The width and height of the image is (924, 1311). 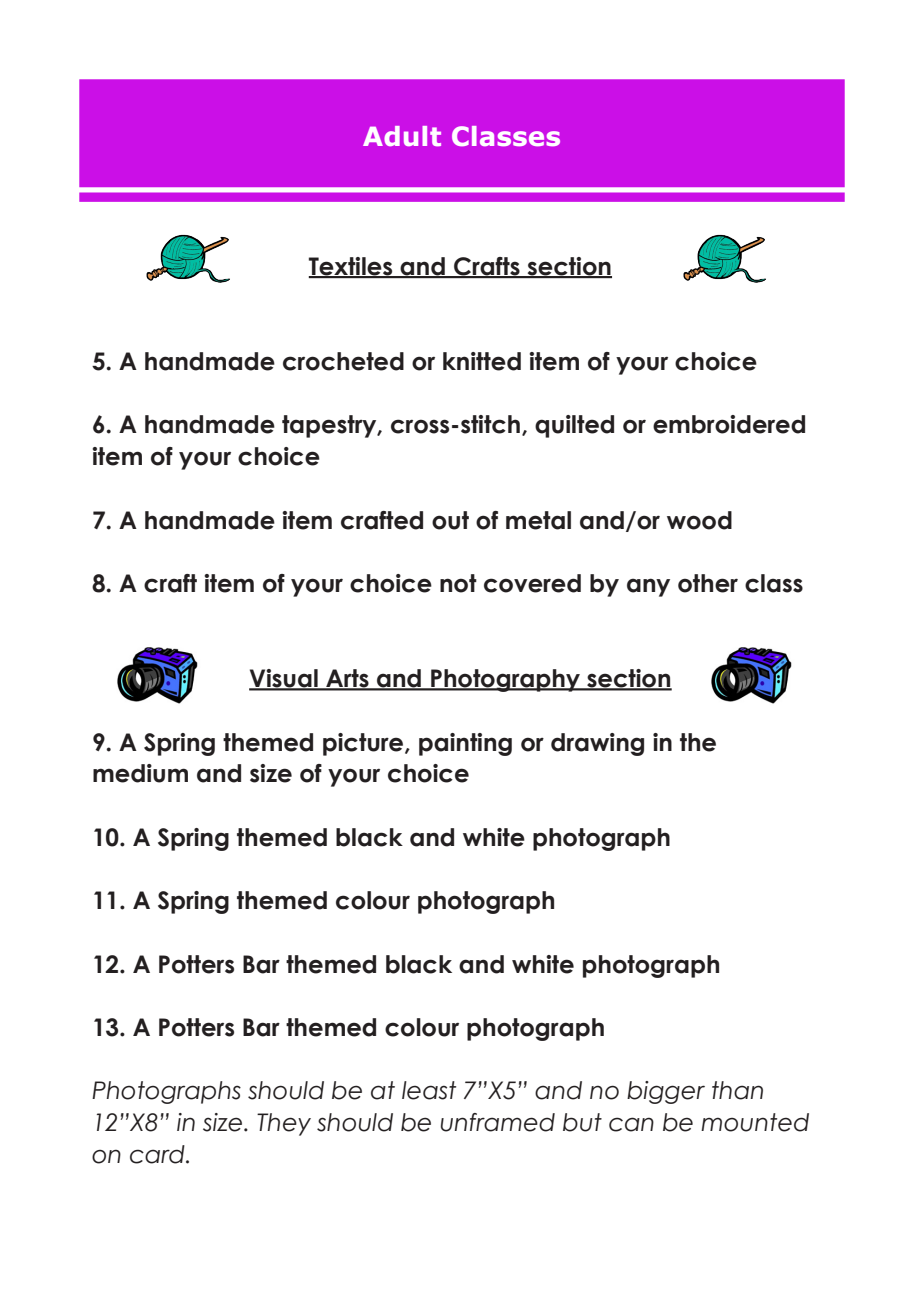 I want to click on wood, so click(x=699, y=520).
